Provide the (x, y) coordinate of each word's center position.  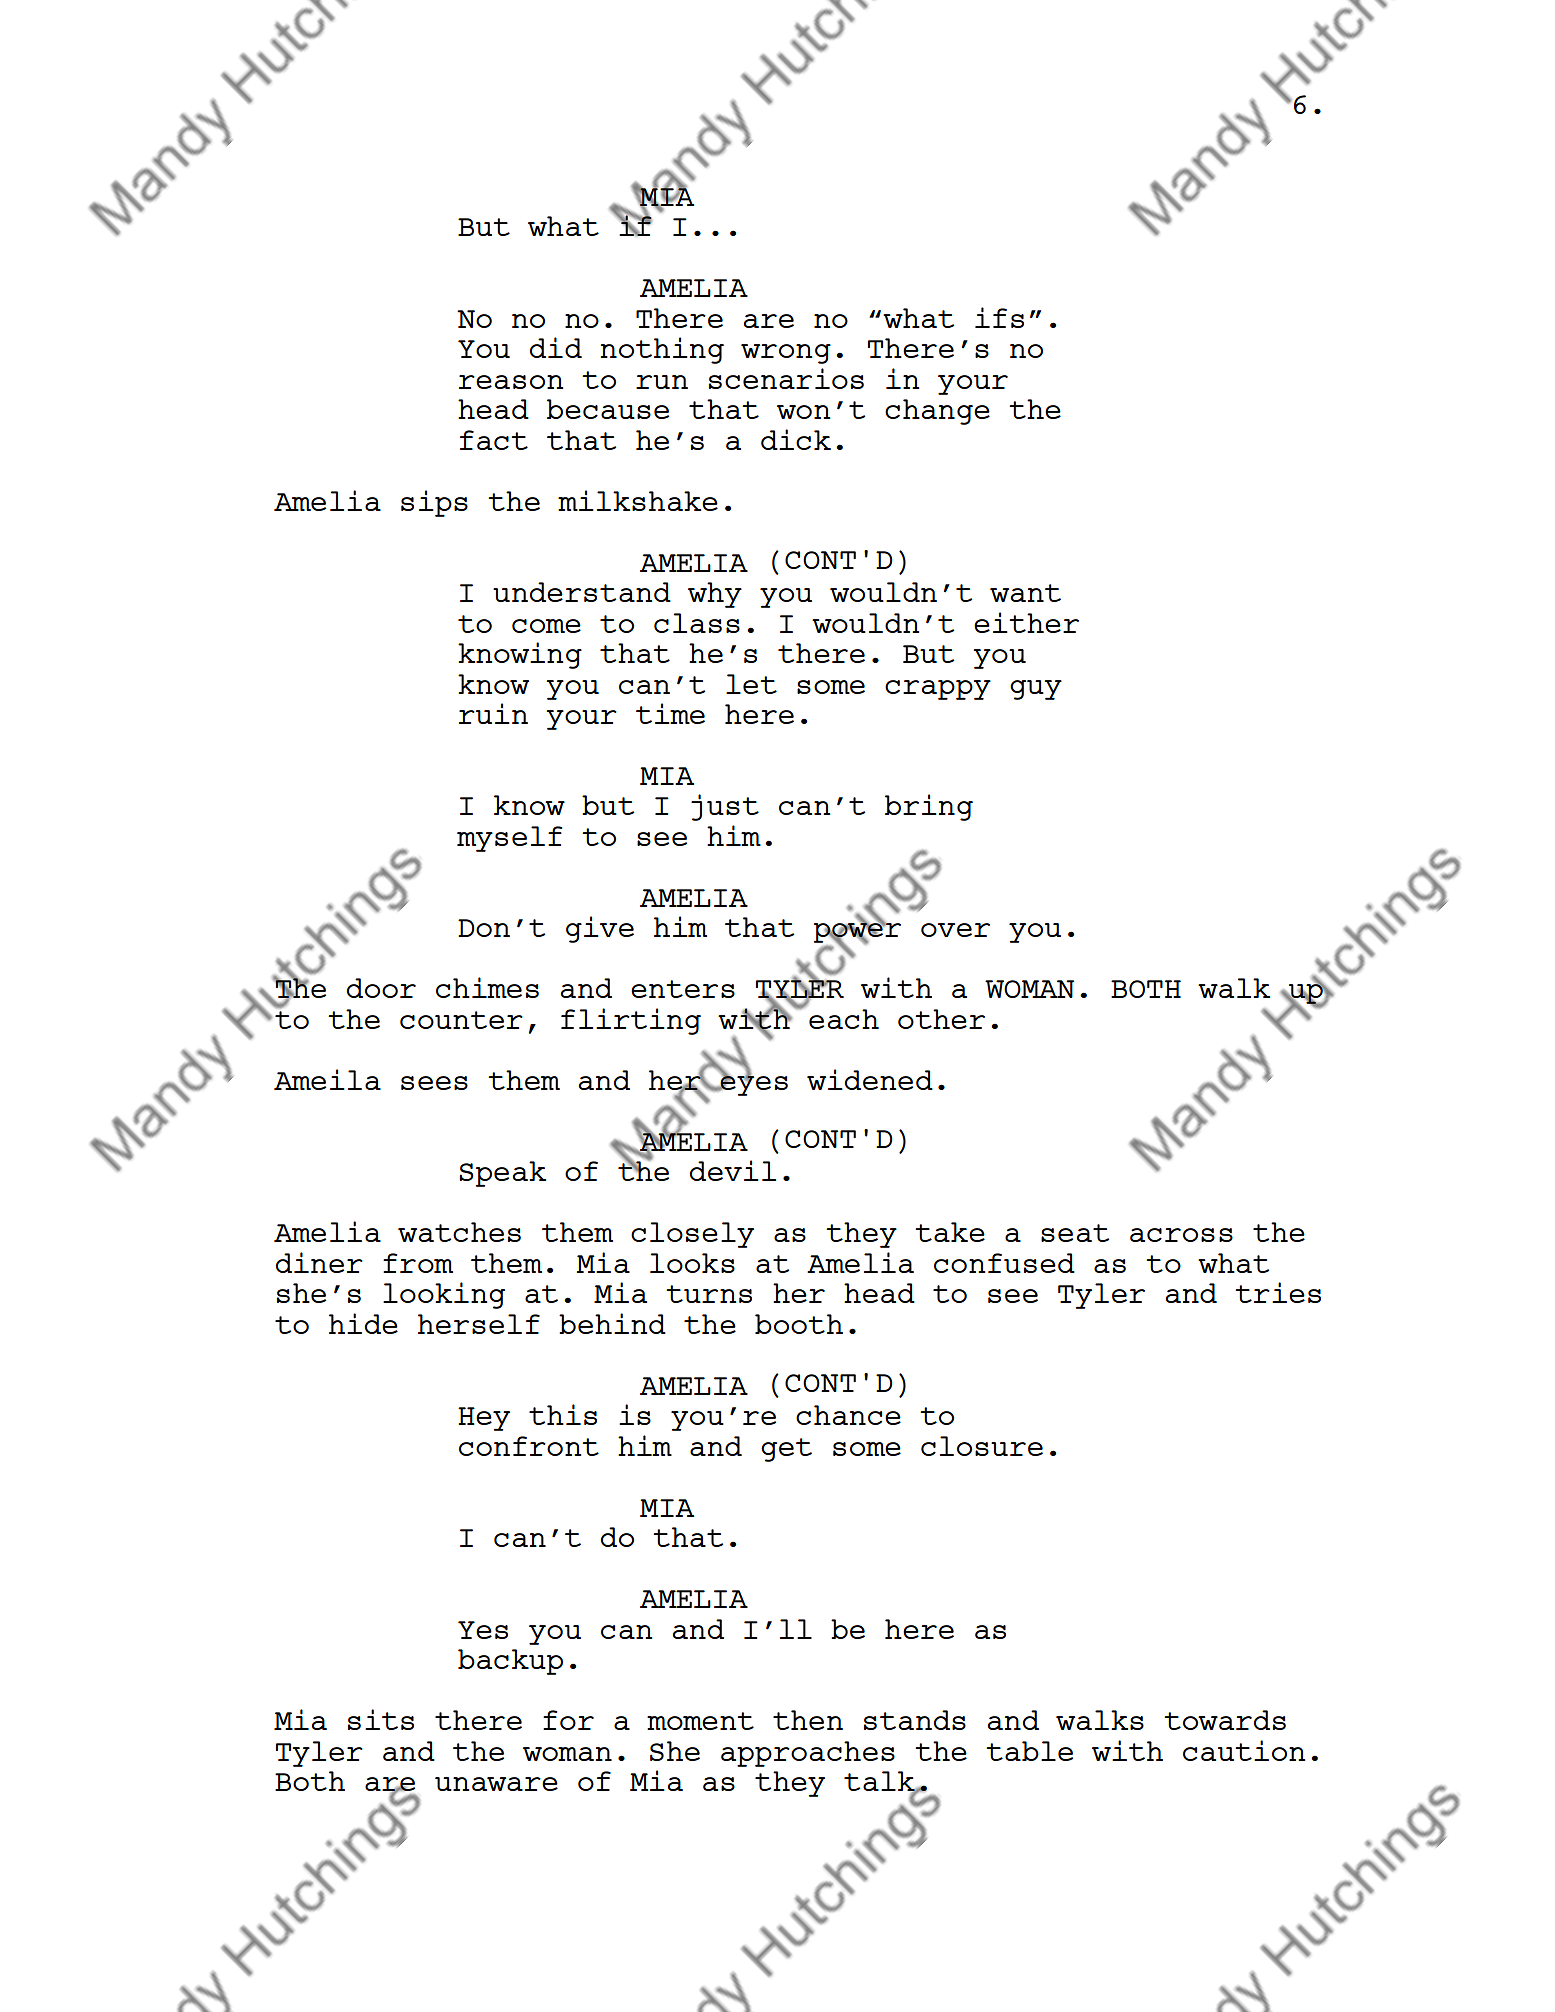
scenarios (786, 378)
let (751, 684)
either (1026, 622)
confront (529, 1446)
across (1181, 1235)
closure (982, 1446)
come (546, 626)
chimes (487, 987)
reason (511, 382)
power (857, 933)
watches (459, 1232)
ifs (999, 317)
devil (733, 1170)
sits (381, 1719)
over (955, 930)
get (786, 1450)
